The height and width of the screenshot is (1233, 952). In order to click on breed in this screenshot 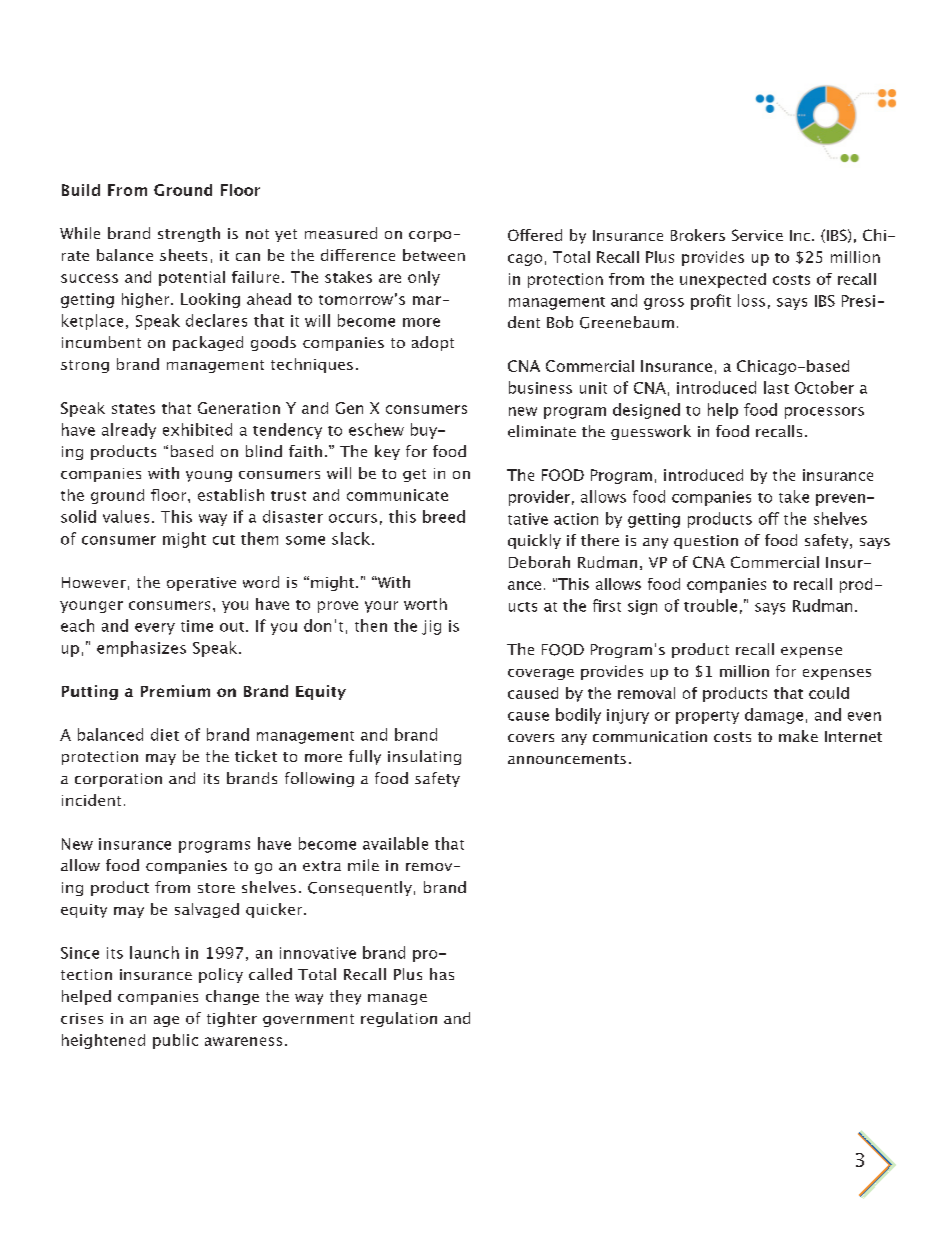, I will do `click(444, 516)`.
